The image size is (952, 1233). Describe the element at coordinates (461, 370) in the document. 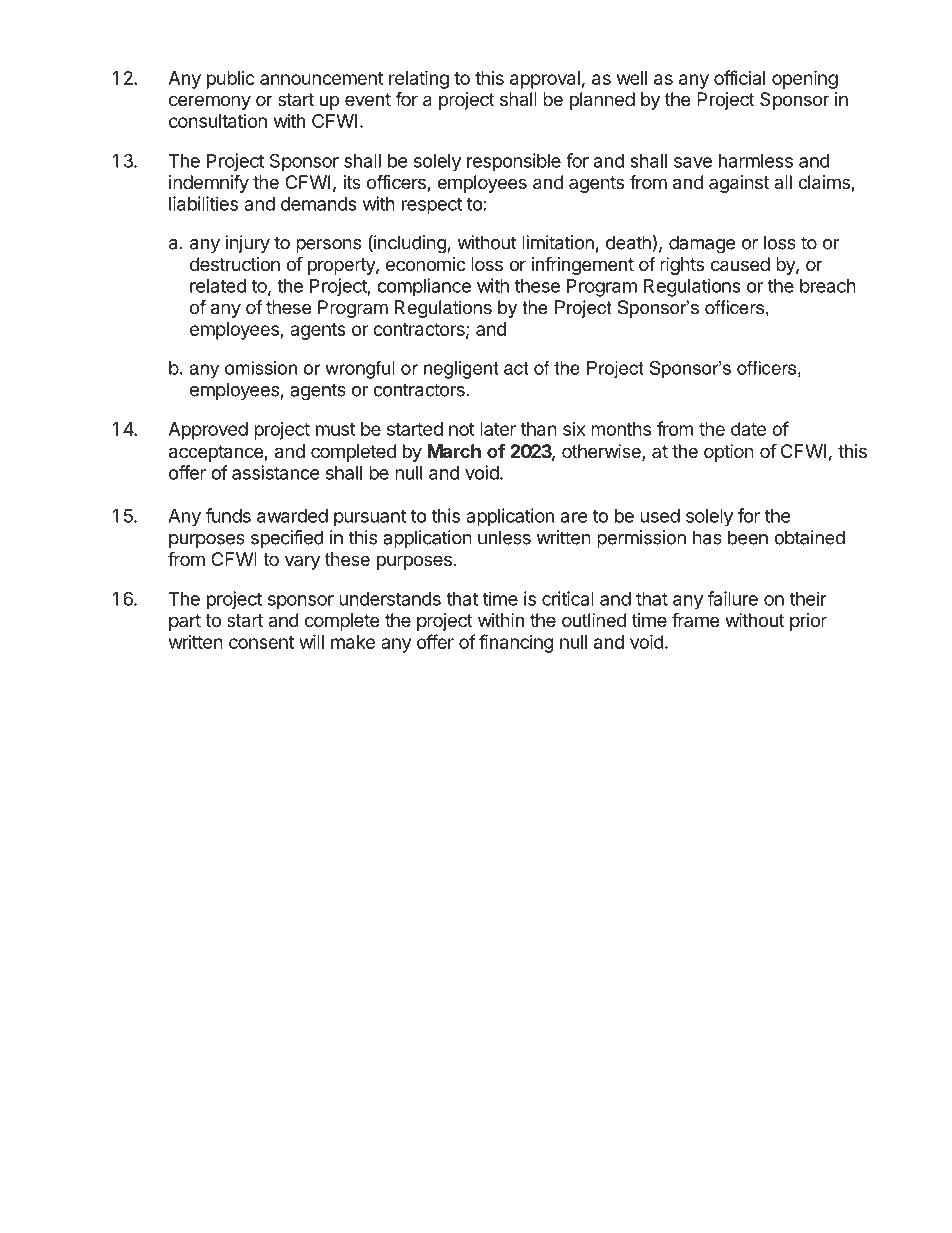

I see `negligent` at that location.
